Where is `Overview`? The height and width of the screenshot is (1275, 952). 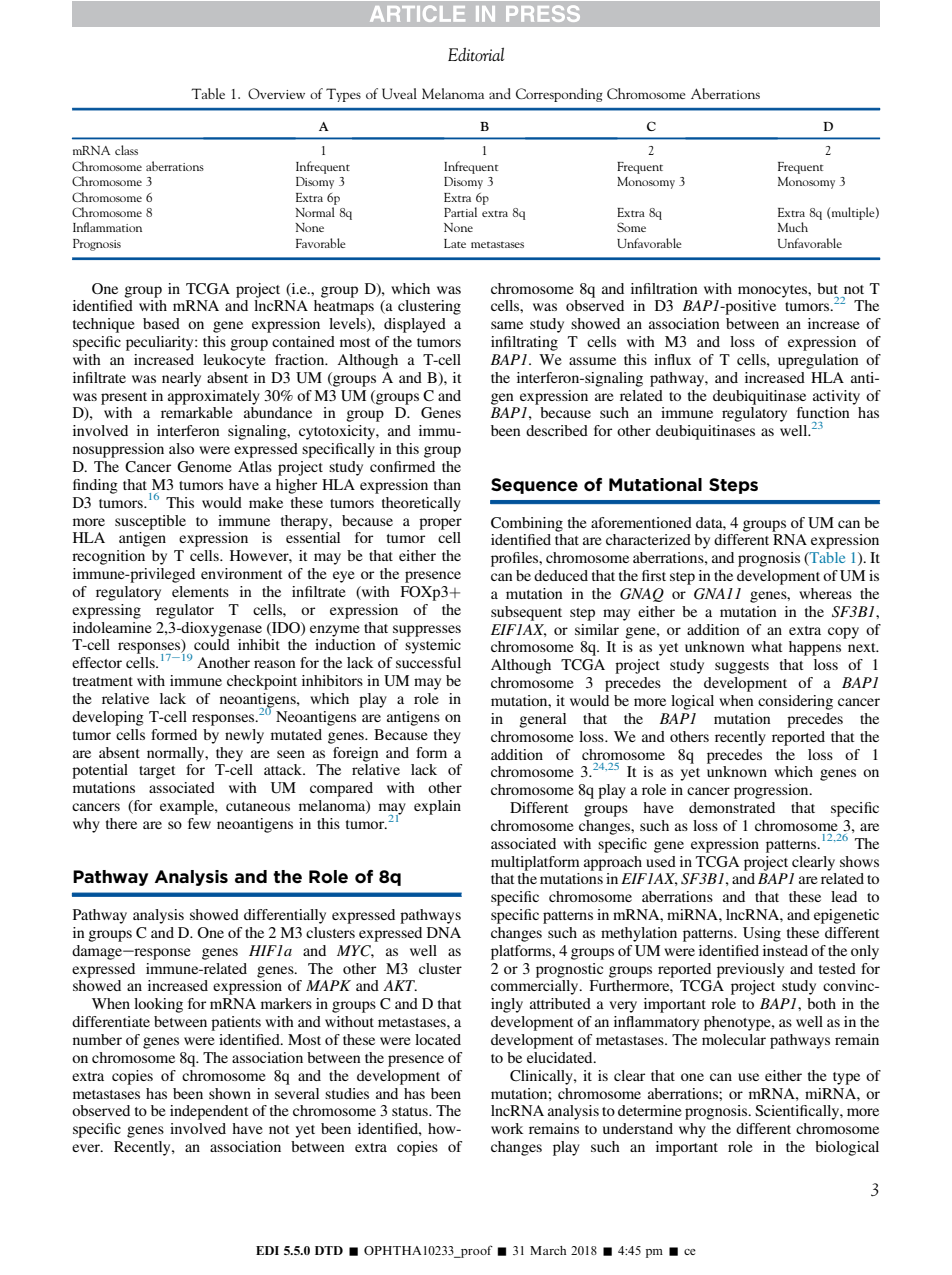 Overview is located at coordinates (276, 93).
